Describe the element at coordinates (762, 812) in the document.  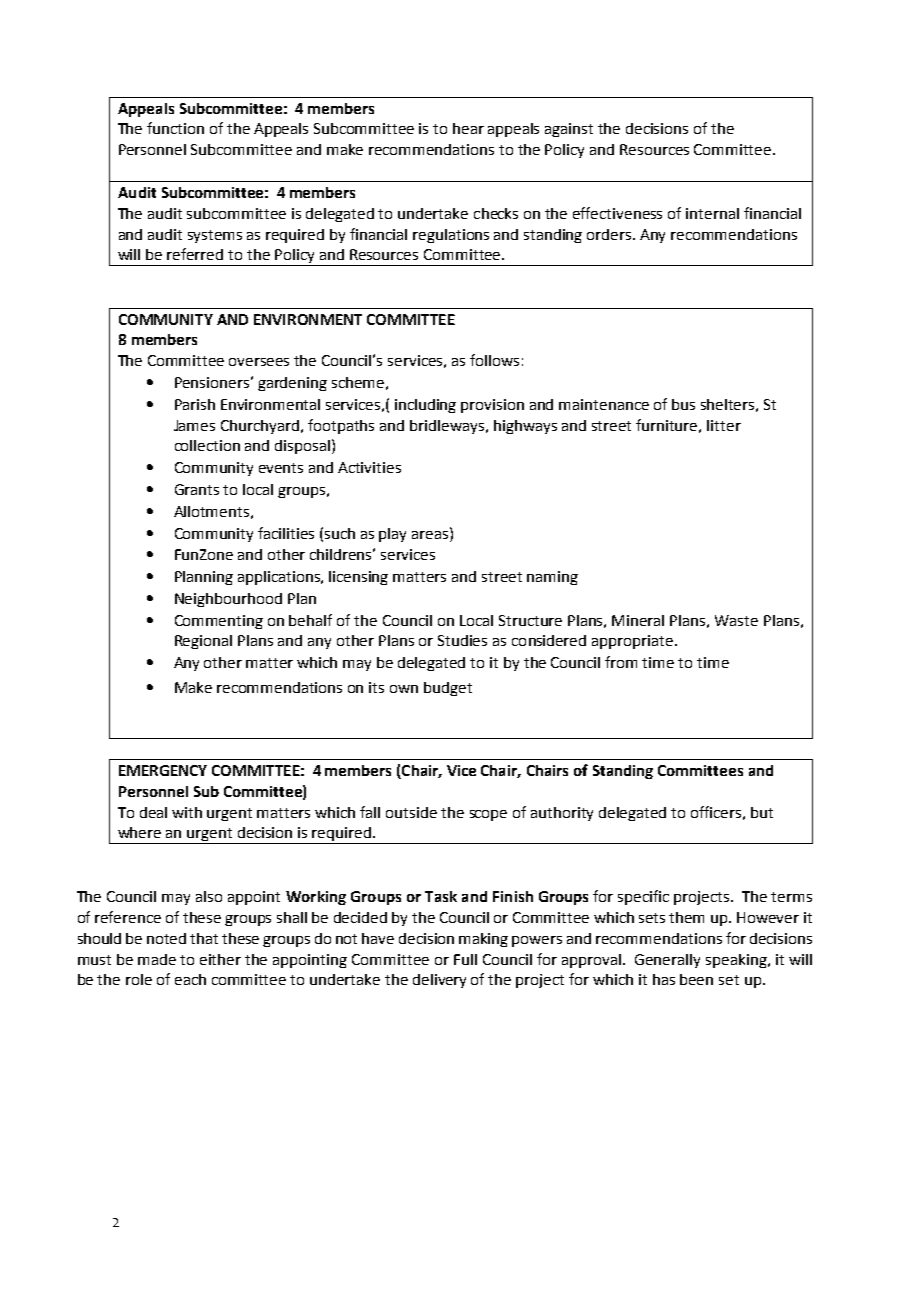
I see `but` at that location.
